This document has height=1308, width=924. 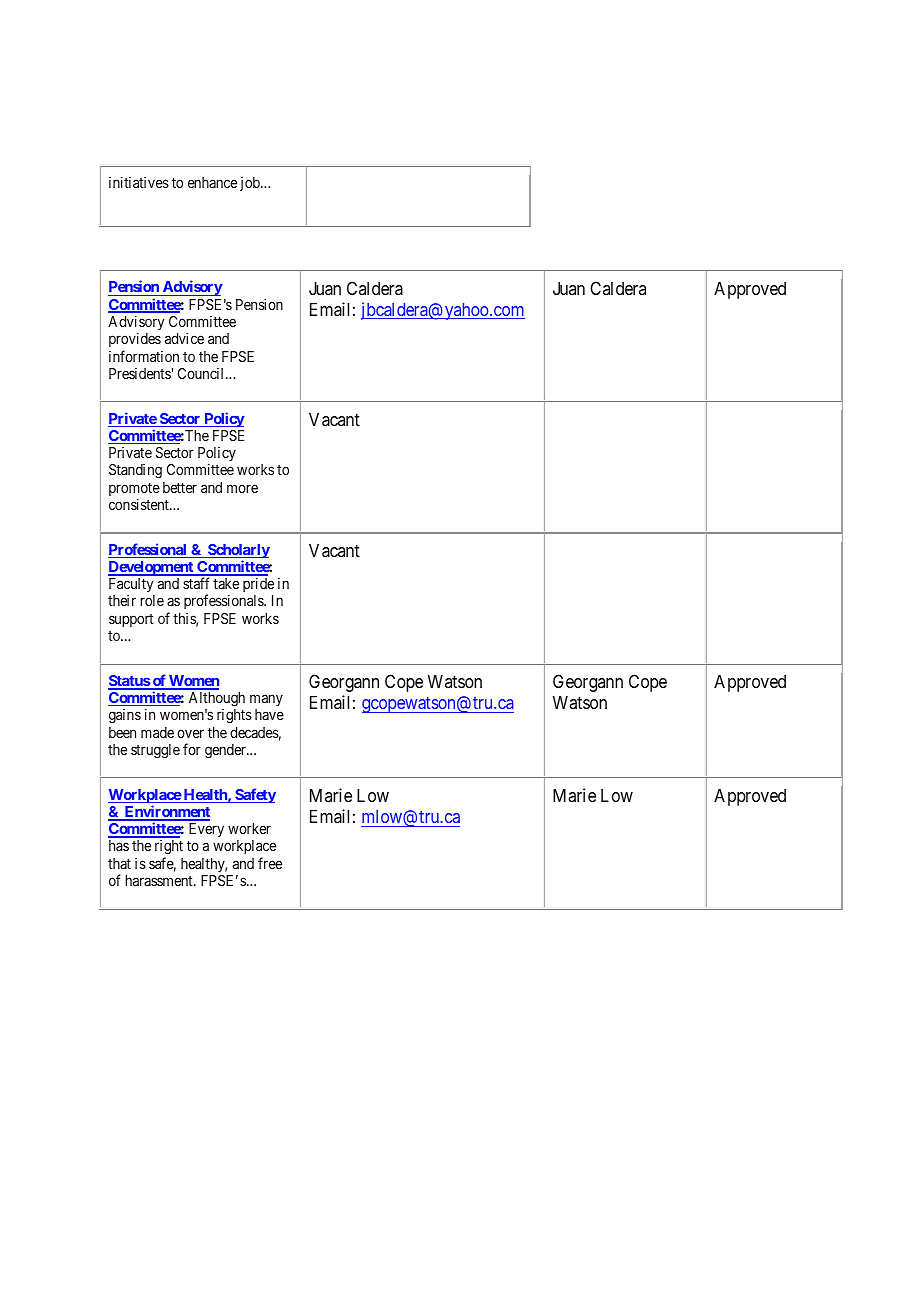 I want to click on enhance, so click(x=212, y=182).
